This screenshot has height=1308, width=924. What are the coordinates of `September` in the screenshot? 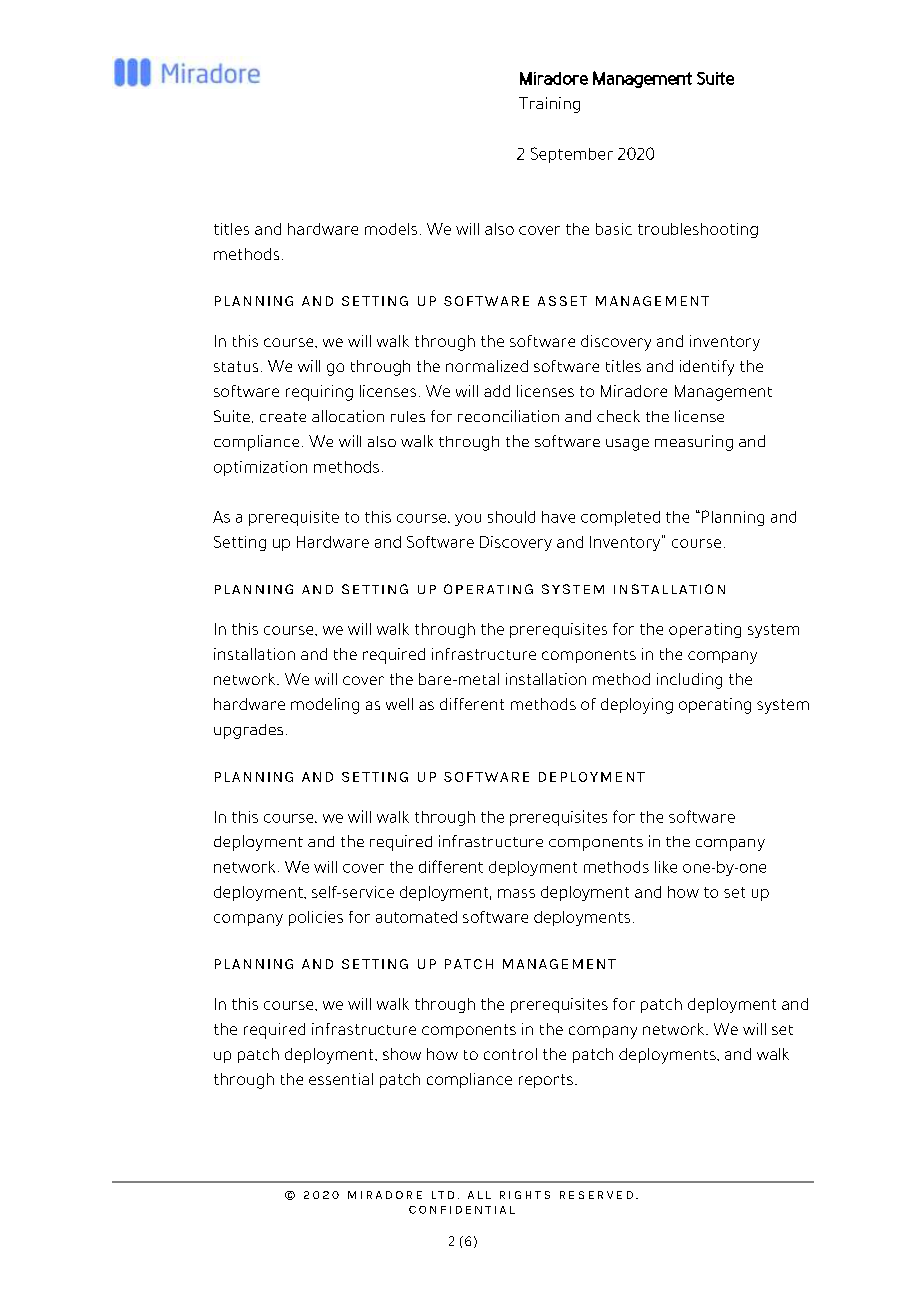 It's located at (572, 155).
